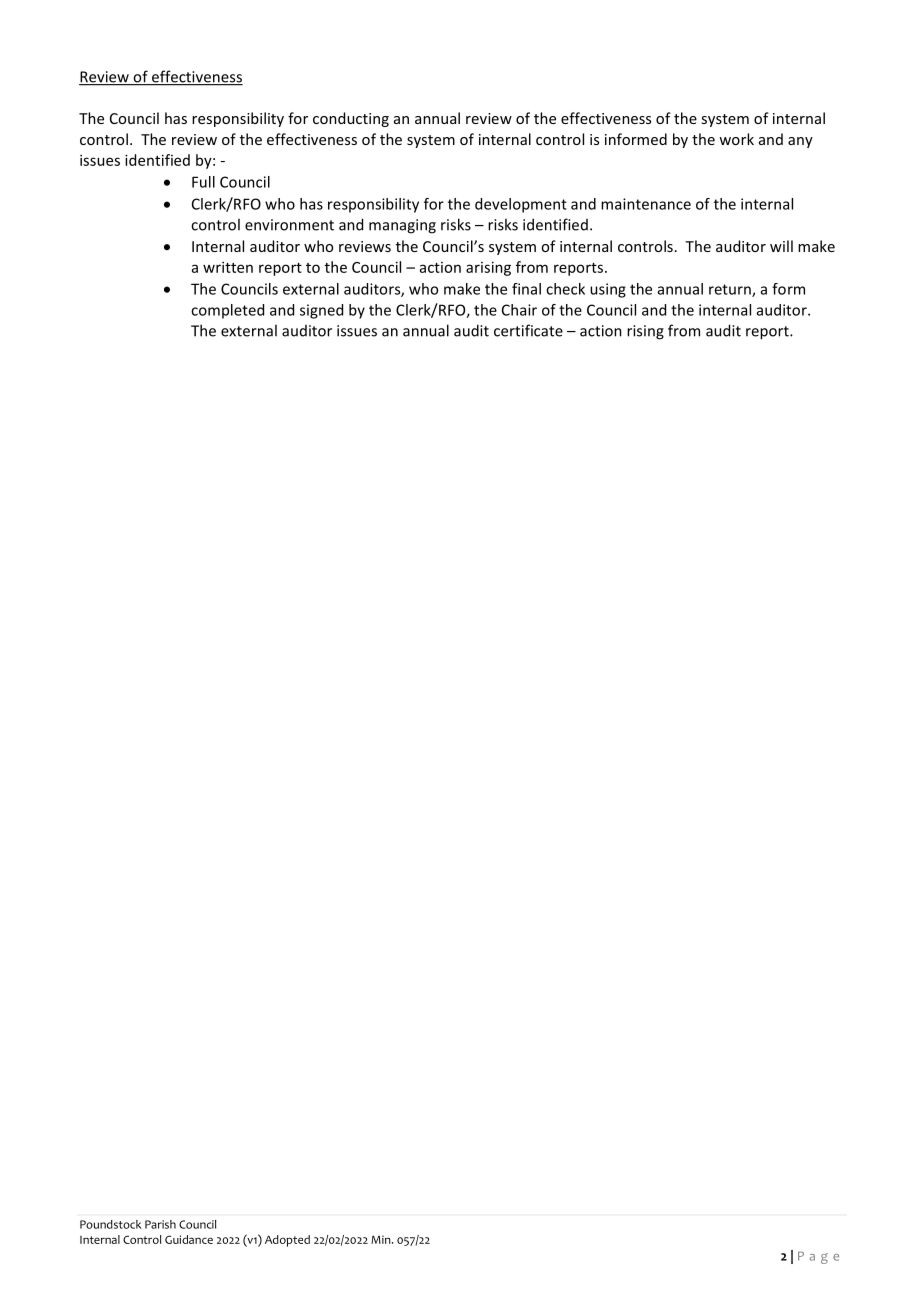 This screenshot has height=1308, width=924. What do you see at coordinates (521, 205) in the screenshot?
I see `development` at bounding box center [521, 205].
